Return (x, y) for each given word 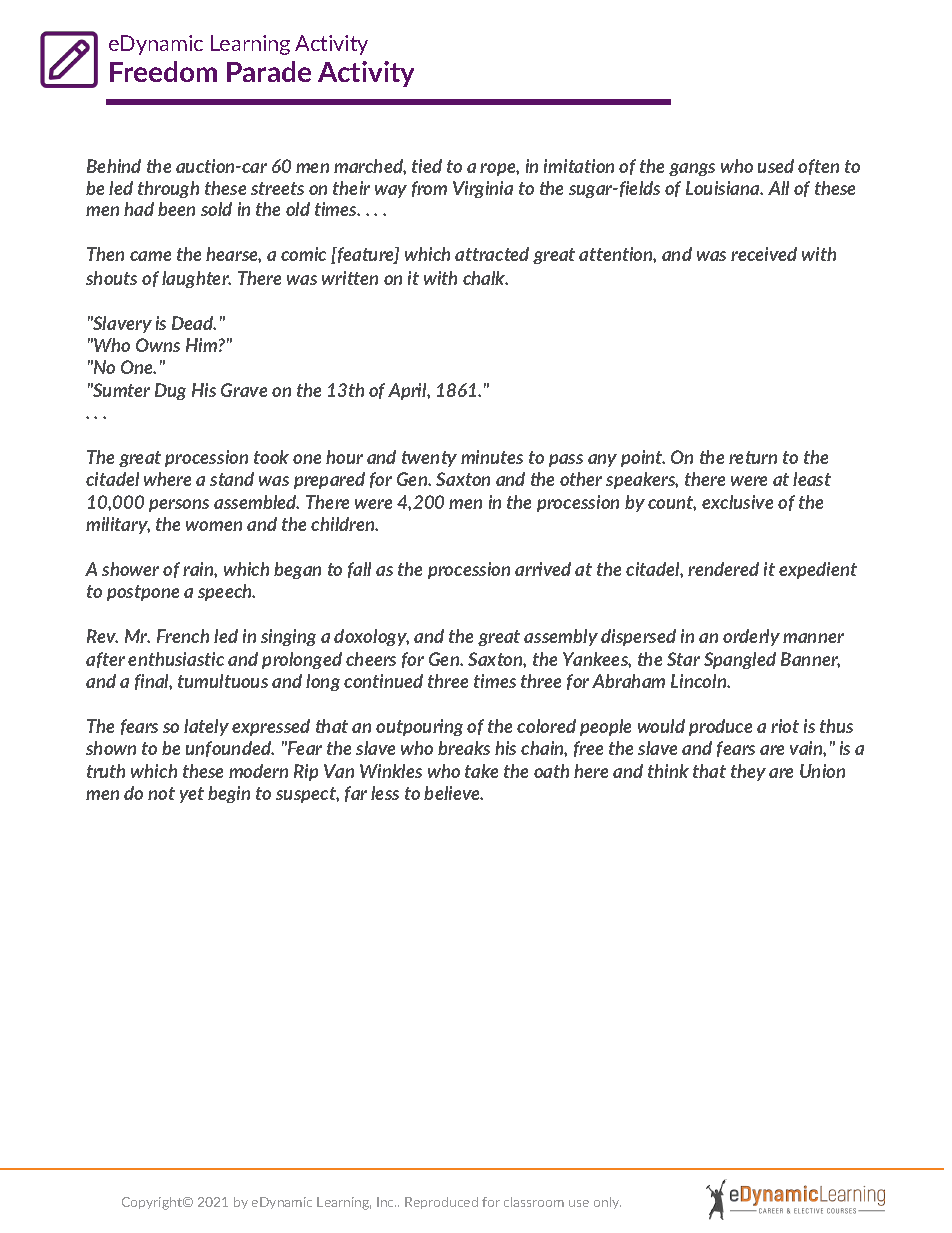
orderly (751, 637)
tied (427, 166)
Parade (269, 71)
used (776, 166)
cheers (371, 659)
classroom (534, 1202)
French (183, 636)
